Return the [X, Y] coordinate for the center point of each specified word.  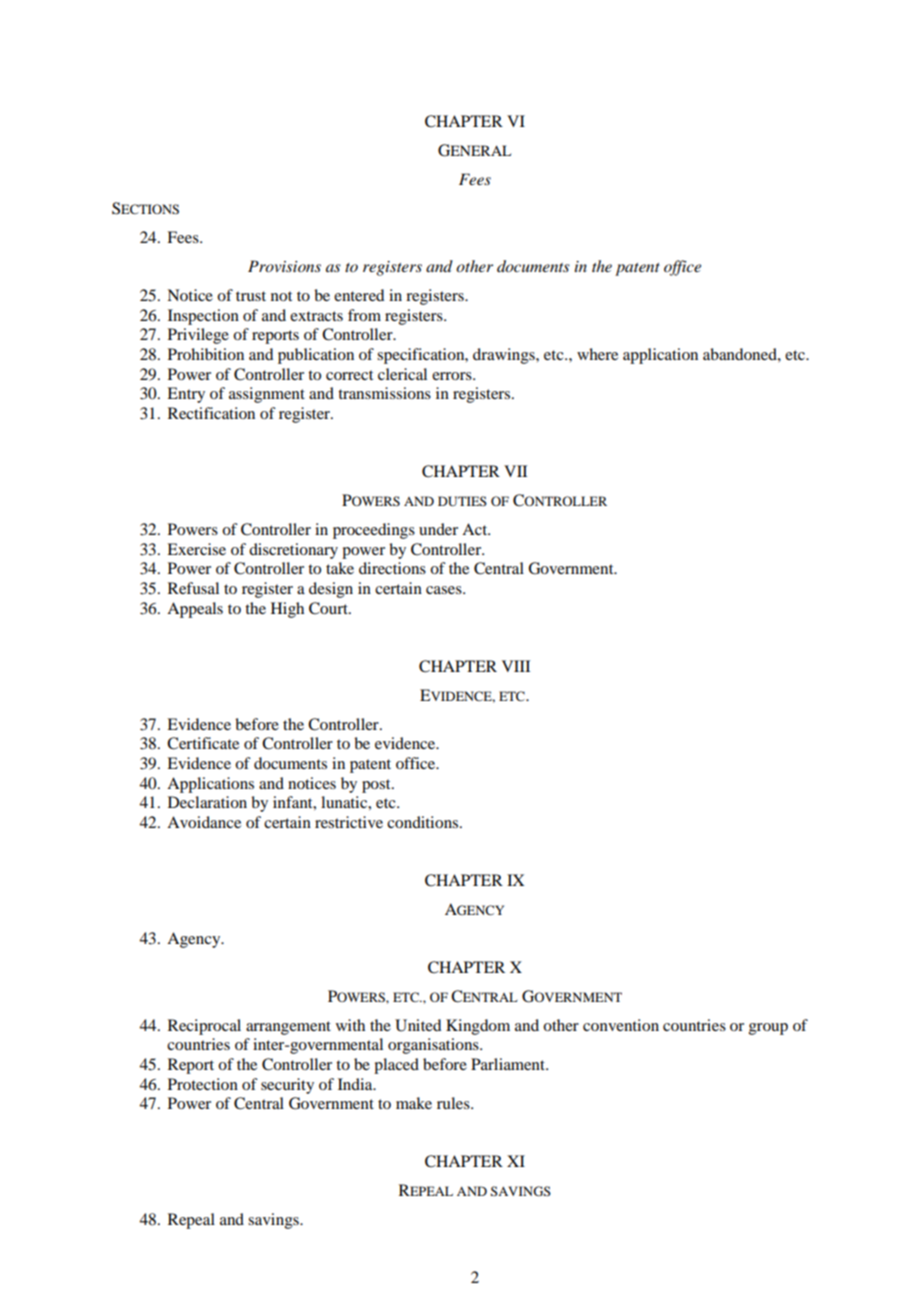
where [597, 354]
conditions [422, 822]
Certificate [203, 743]
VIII [516, 666]
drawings [505, 356]
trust [251, 296]
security [287, 1086]
